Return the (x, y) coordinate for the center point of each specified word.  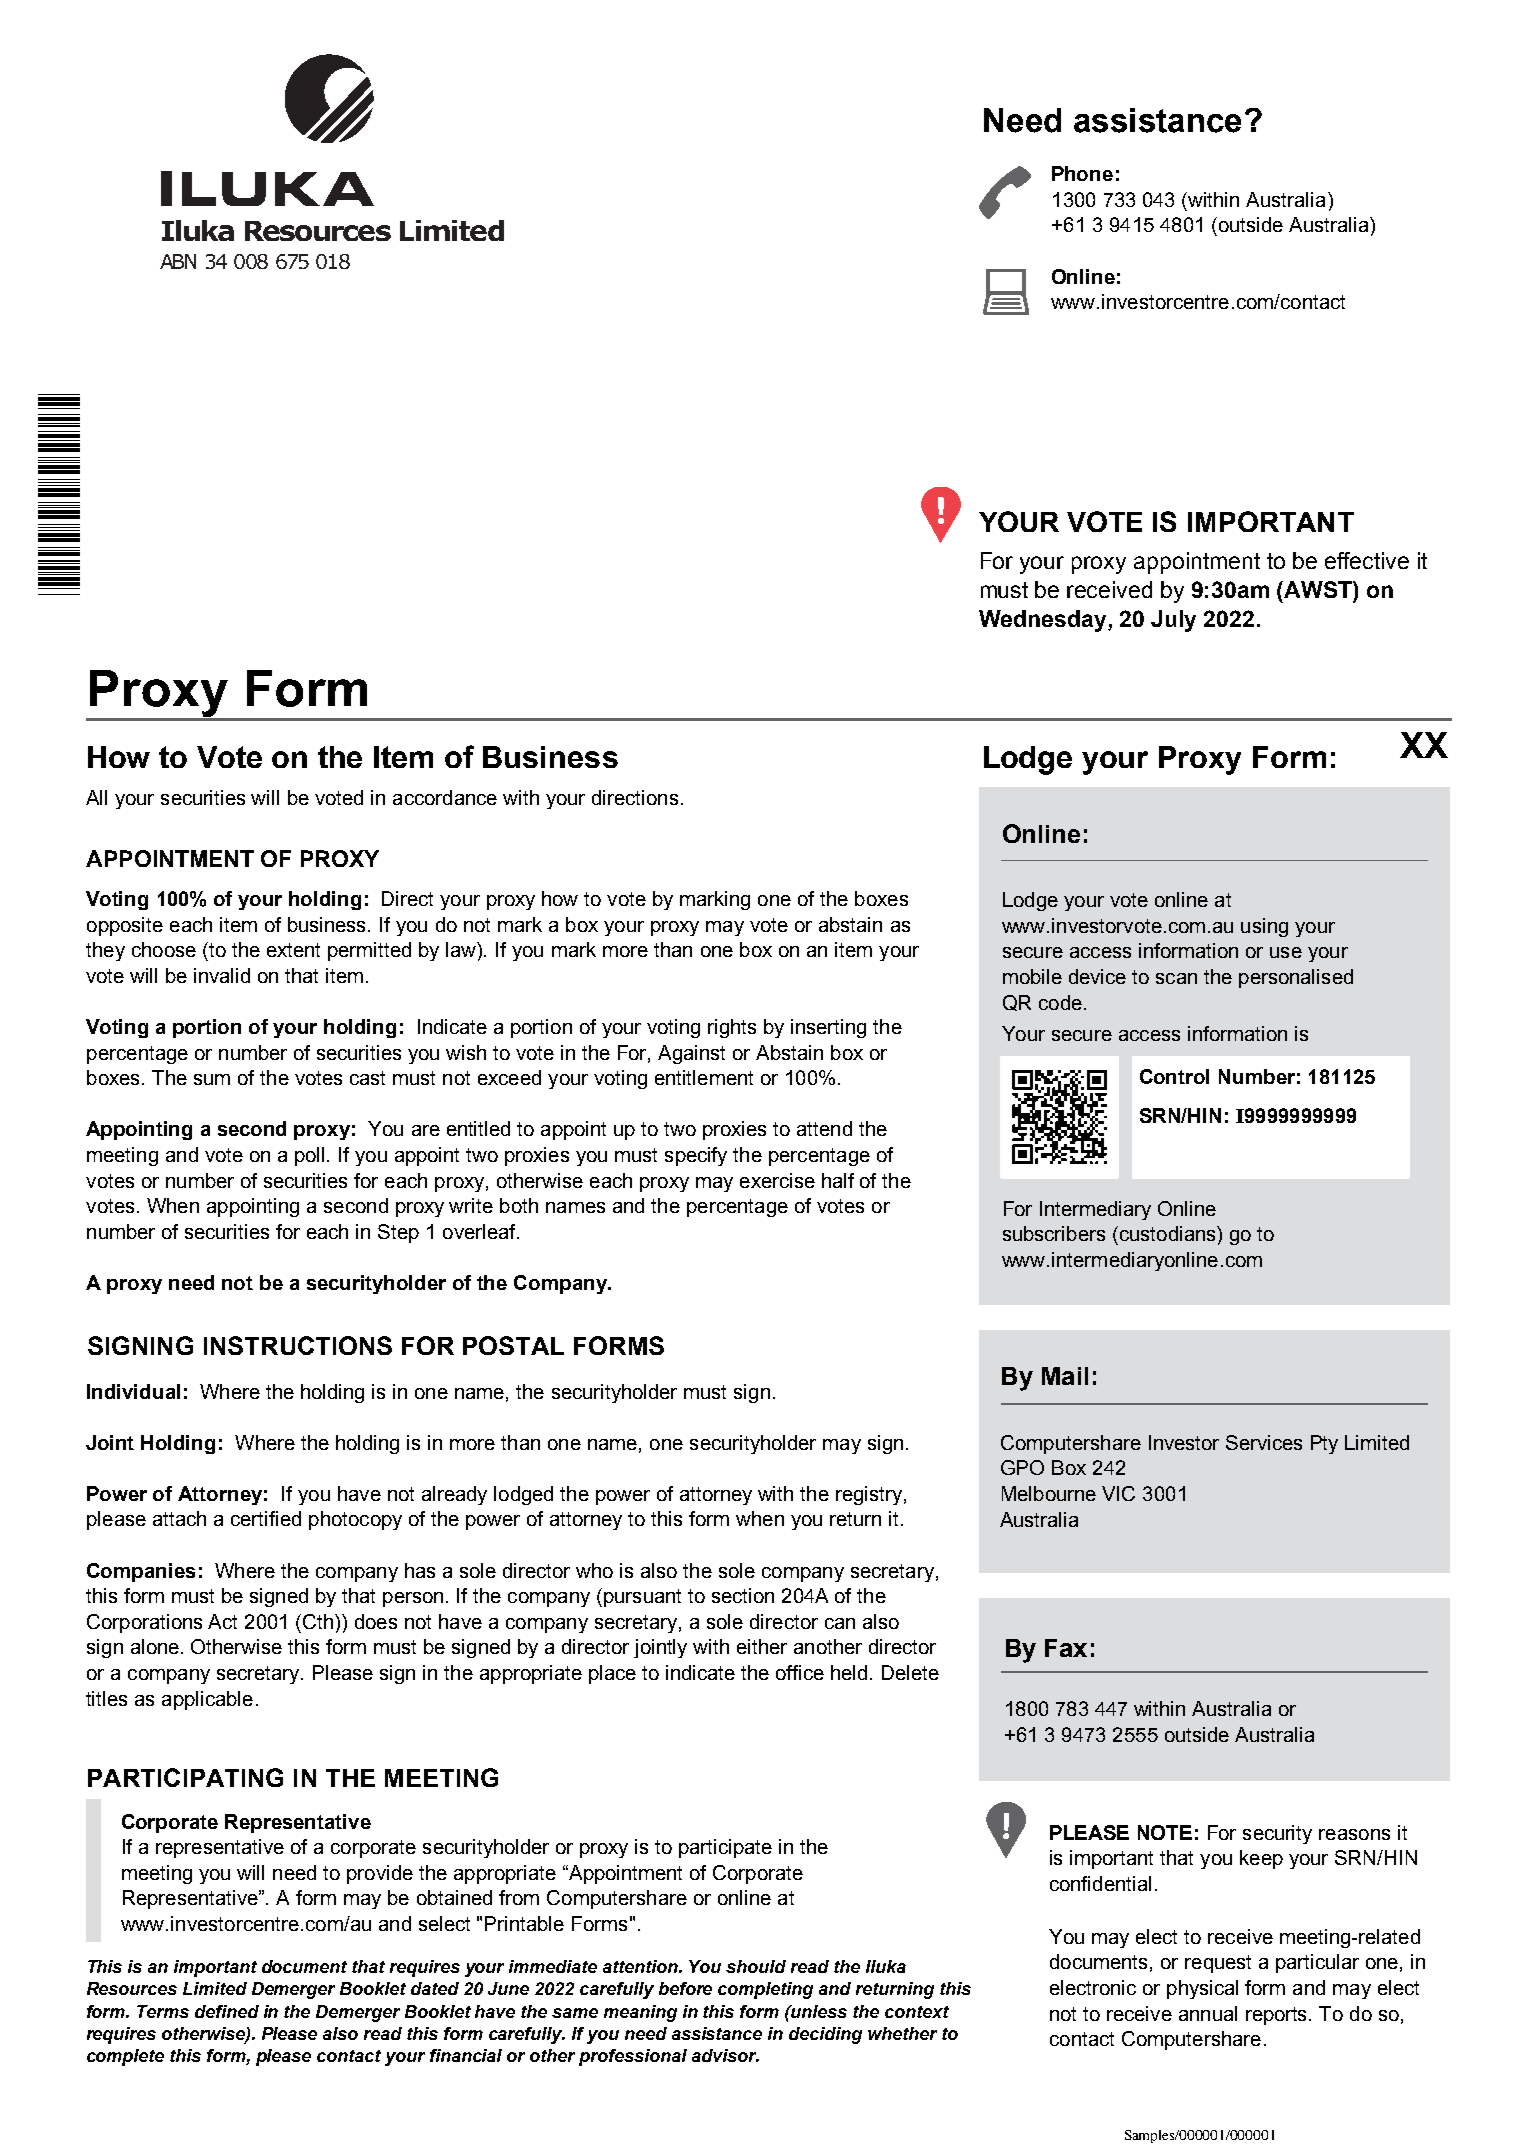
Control (1174, 1076)
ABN (178, 261)
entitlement (704, 1077)
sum (212, 1079)
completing (765, 1990)
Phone (1082, 173)
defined (227, 2011)
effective (1367, 560)
